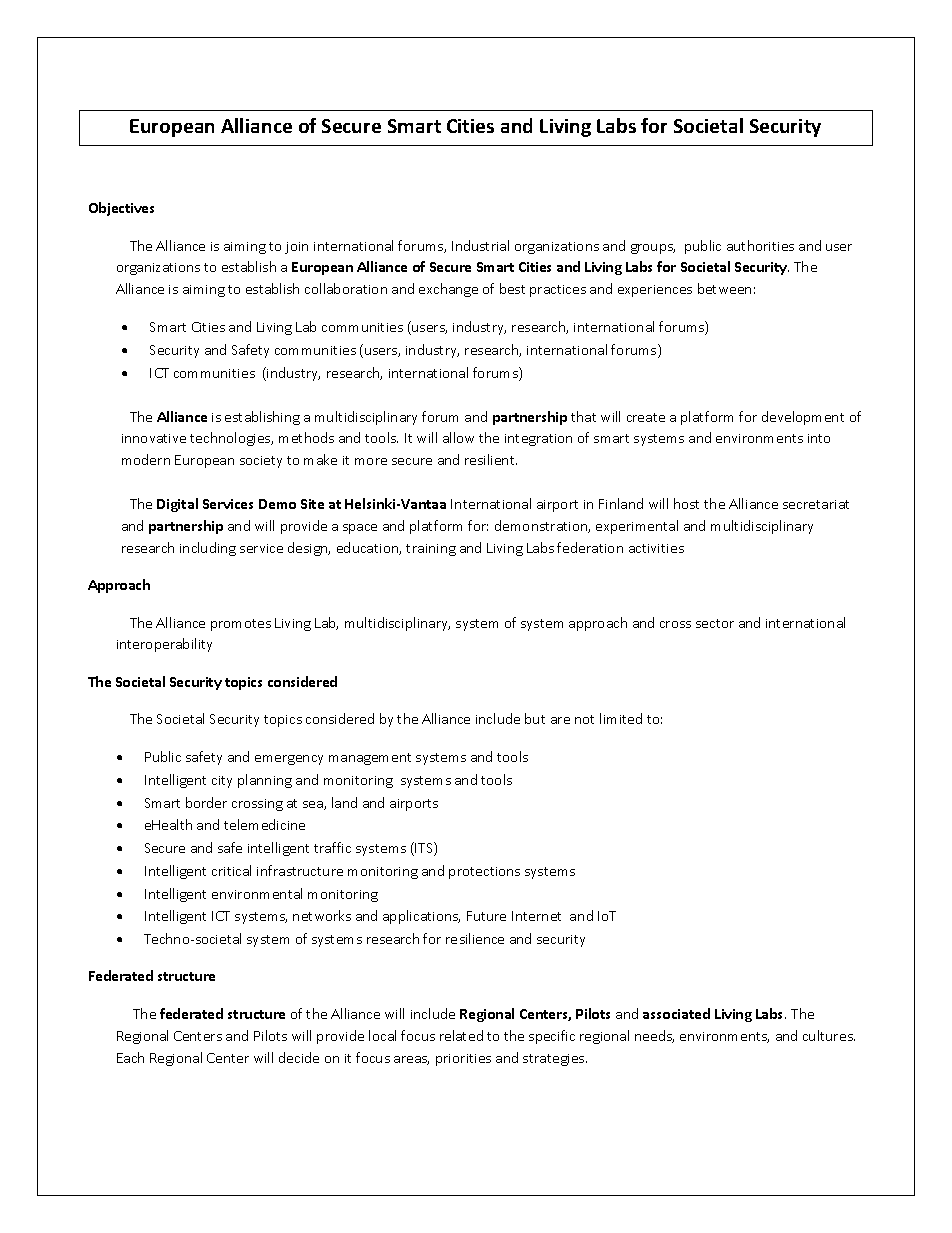  I want to click on sector, so click(715, 623).
